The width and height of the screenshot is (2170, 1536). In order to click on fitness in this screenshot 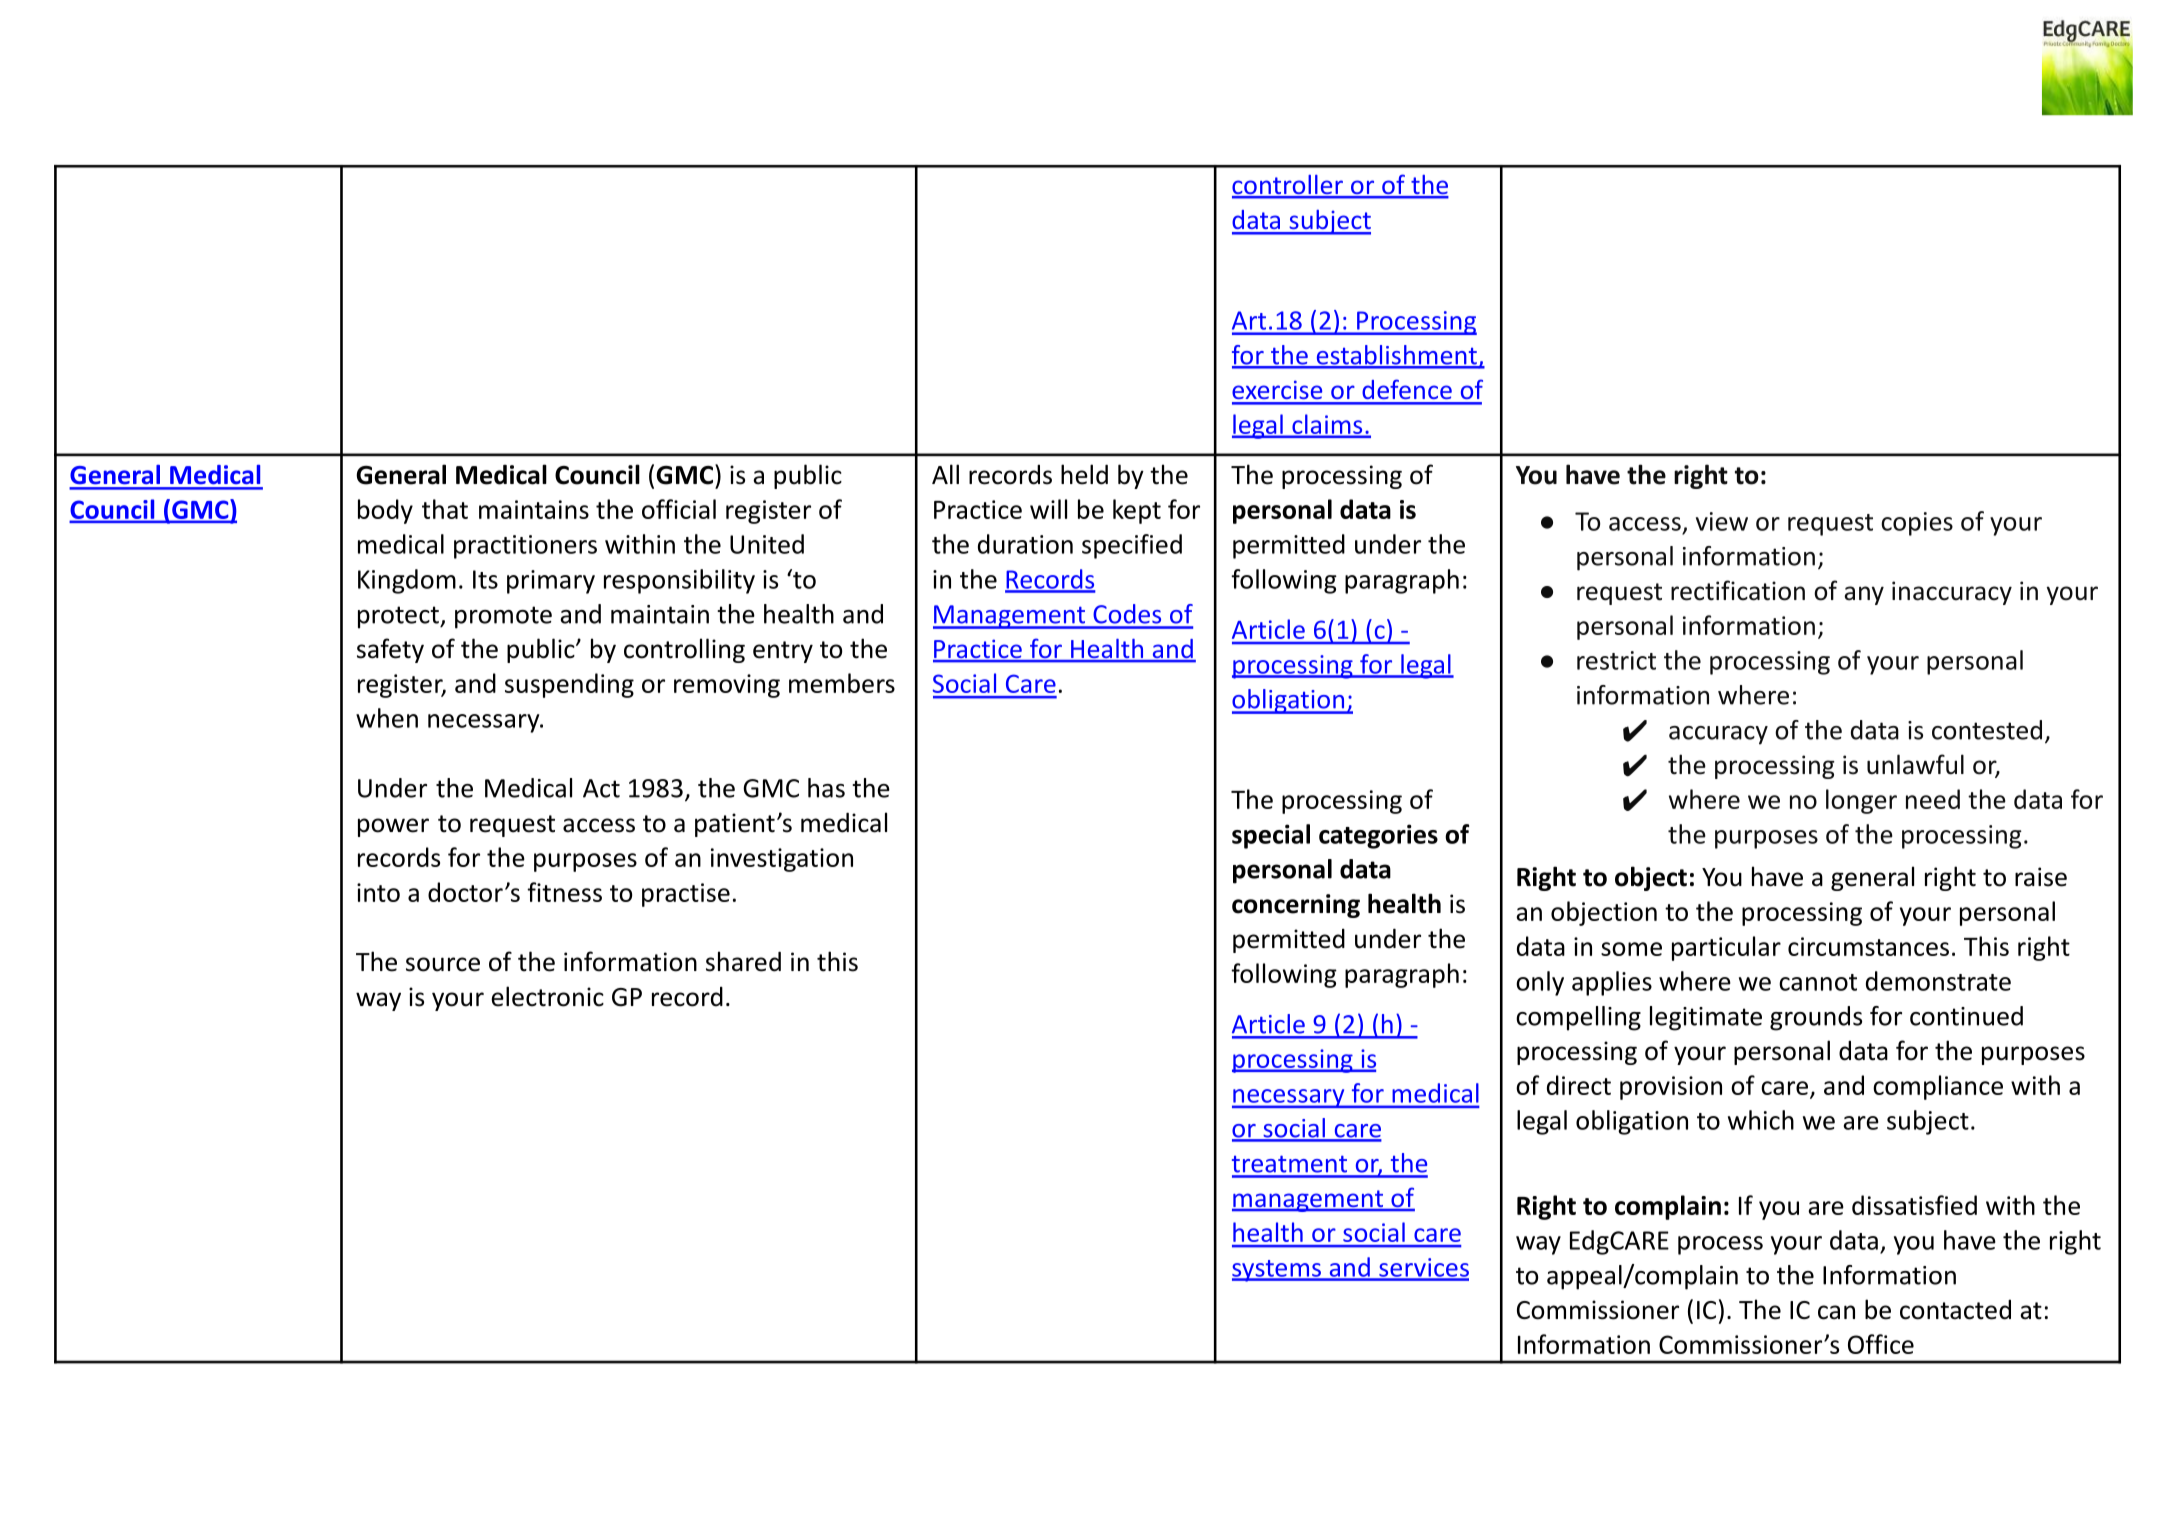, I will do `click(564, 892)`.
